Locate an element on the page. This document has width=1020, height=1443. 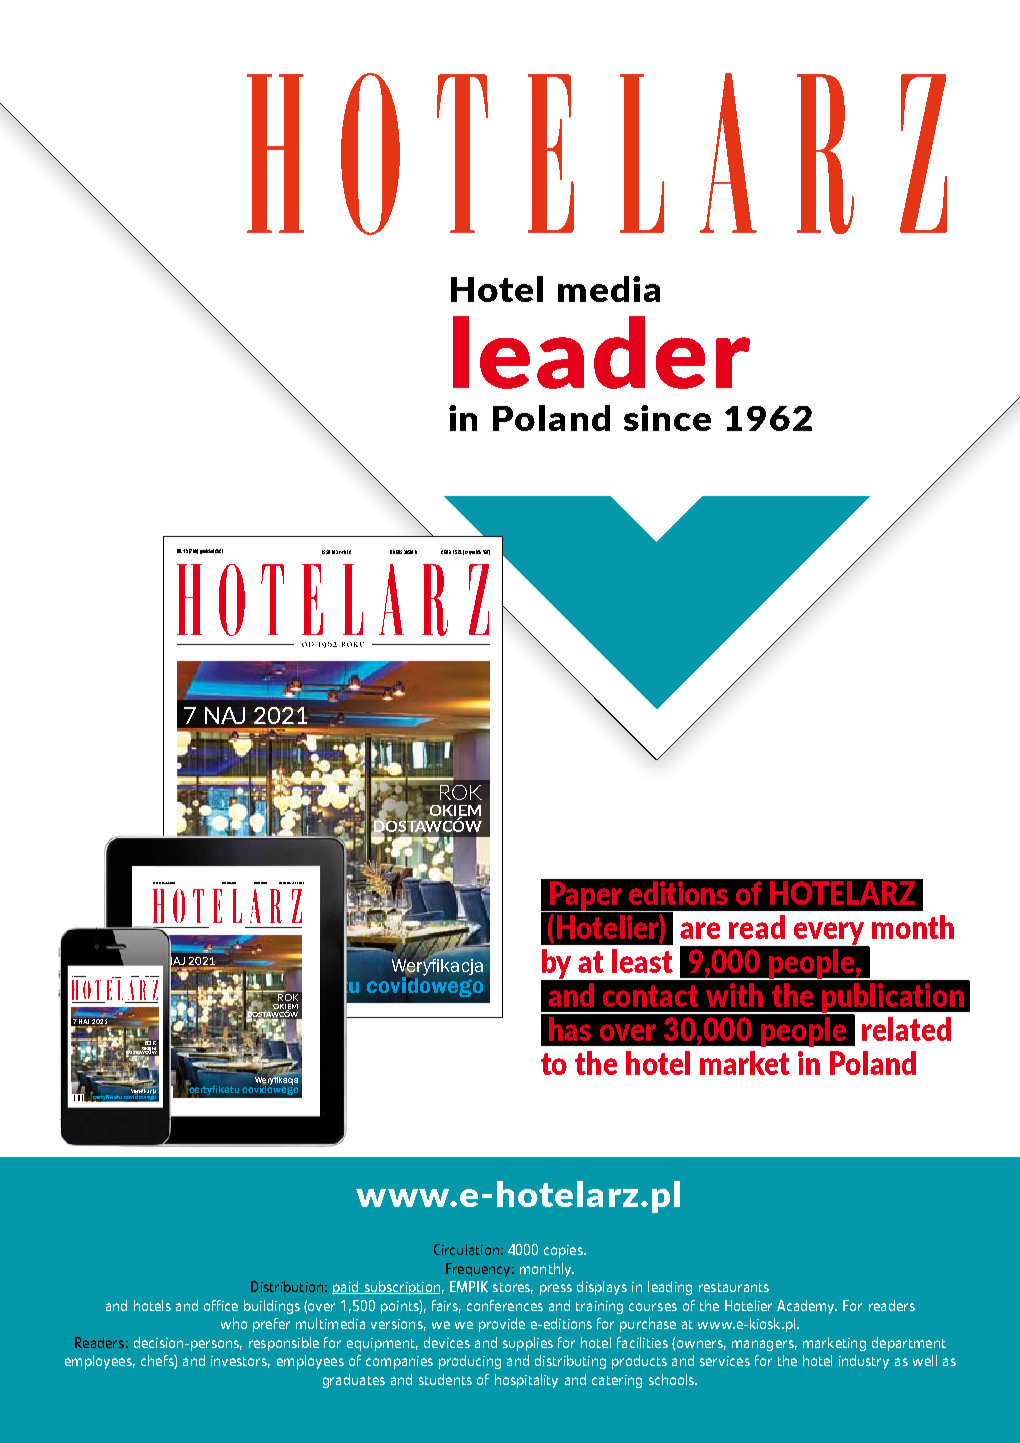
copies is located at coordinates (564, 1251).
